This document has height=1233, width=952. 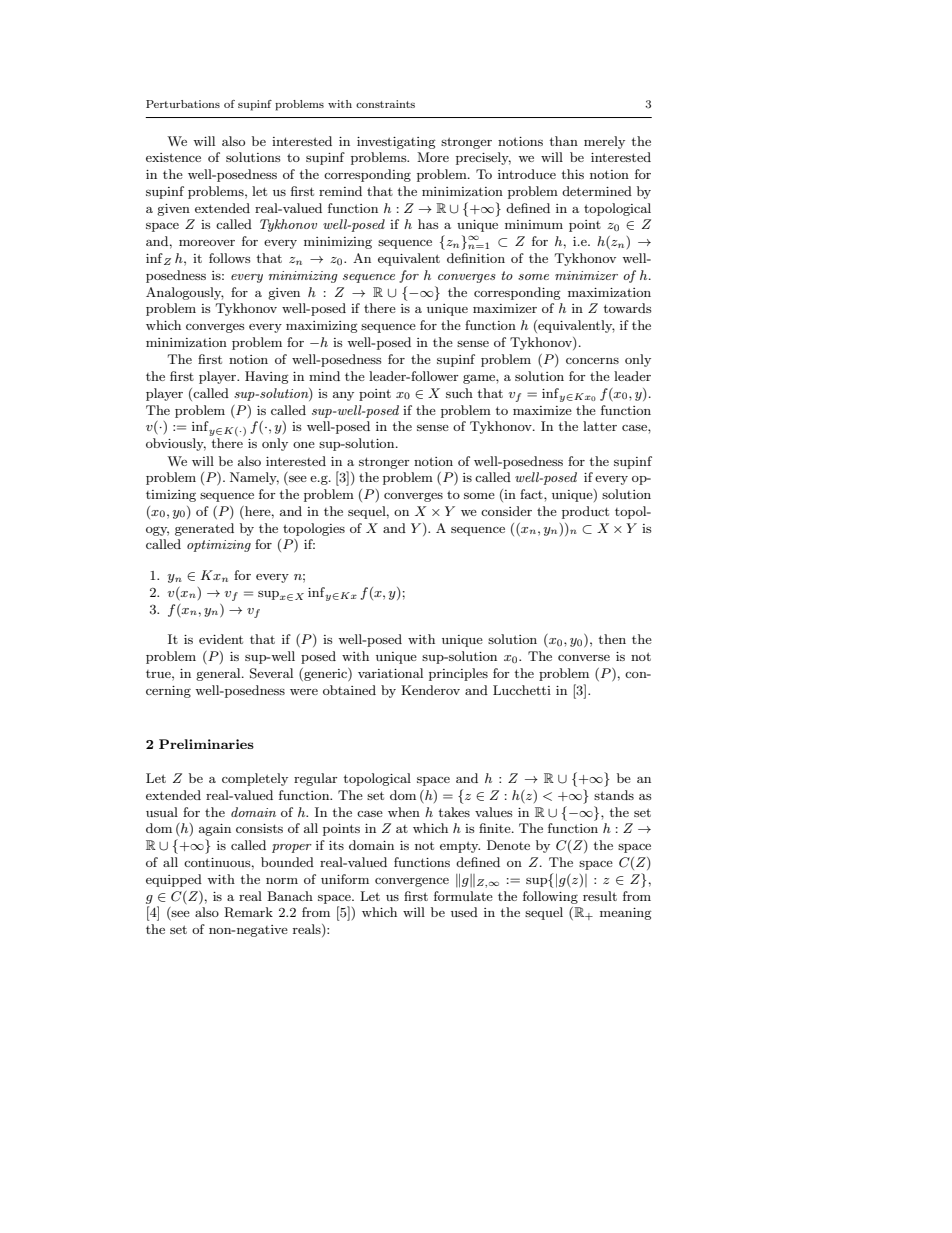 I want to click on maximizing, so click(x=322, y=327).
